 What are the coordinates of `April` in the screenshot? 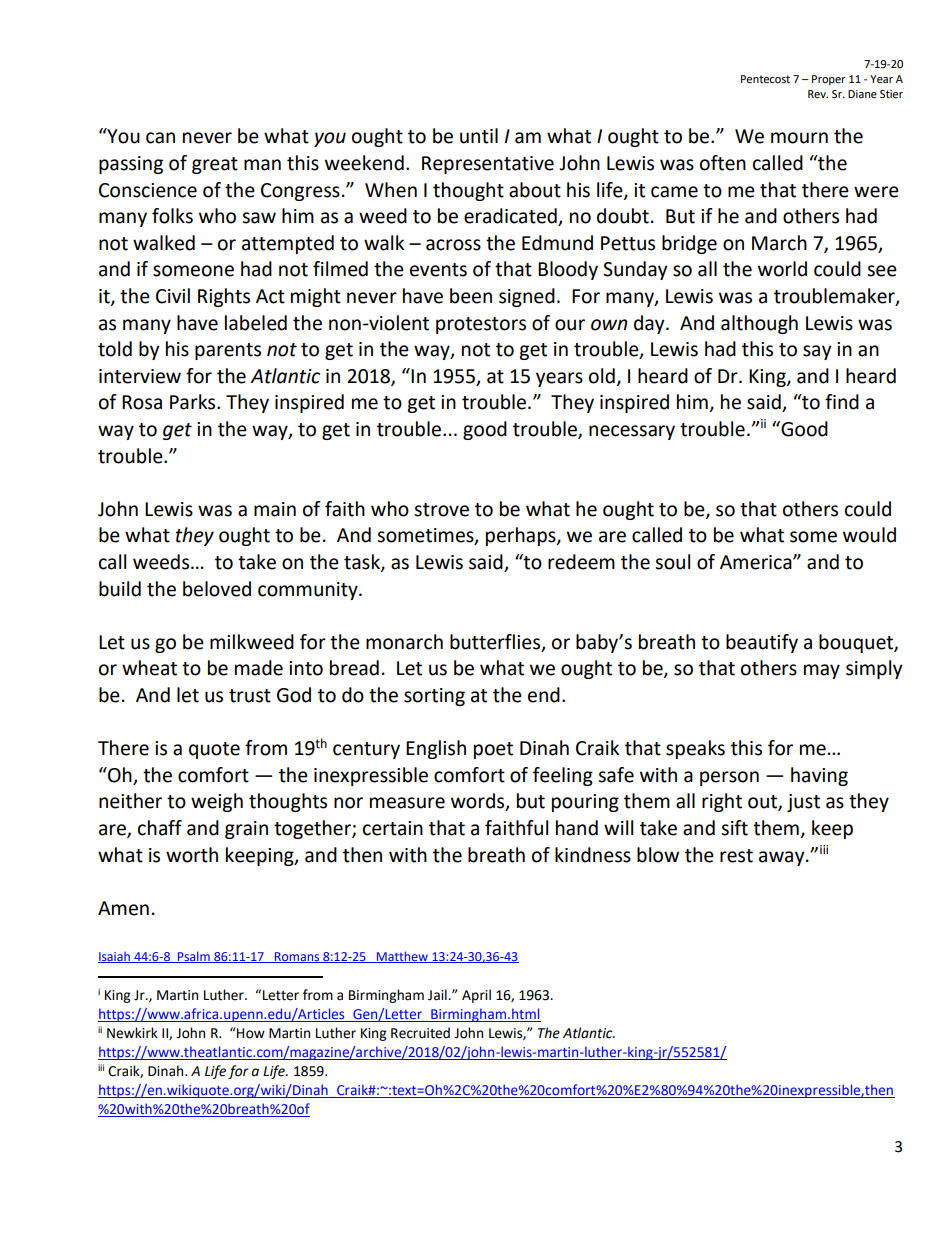 It's located at (476, 996).
